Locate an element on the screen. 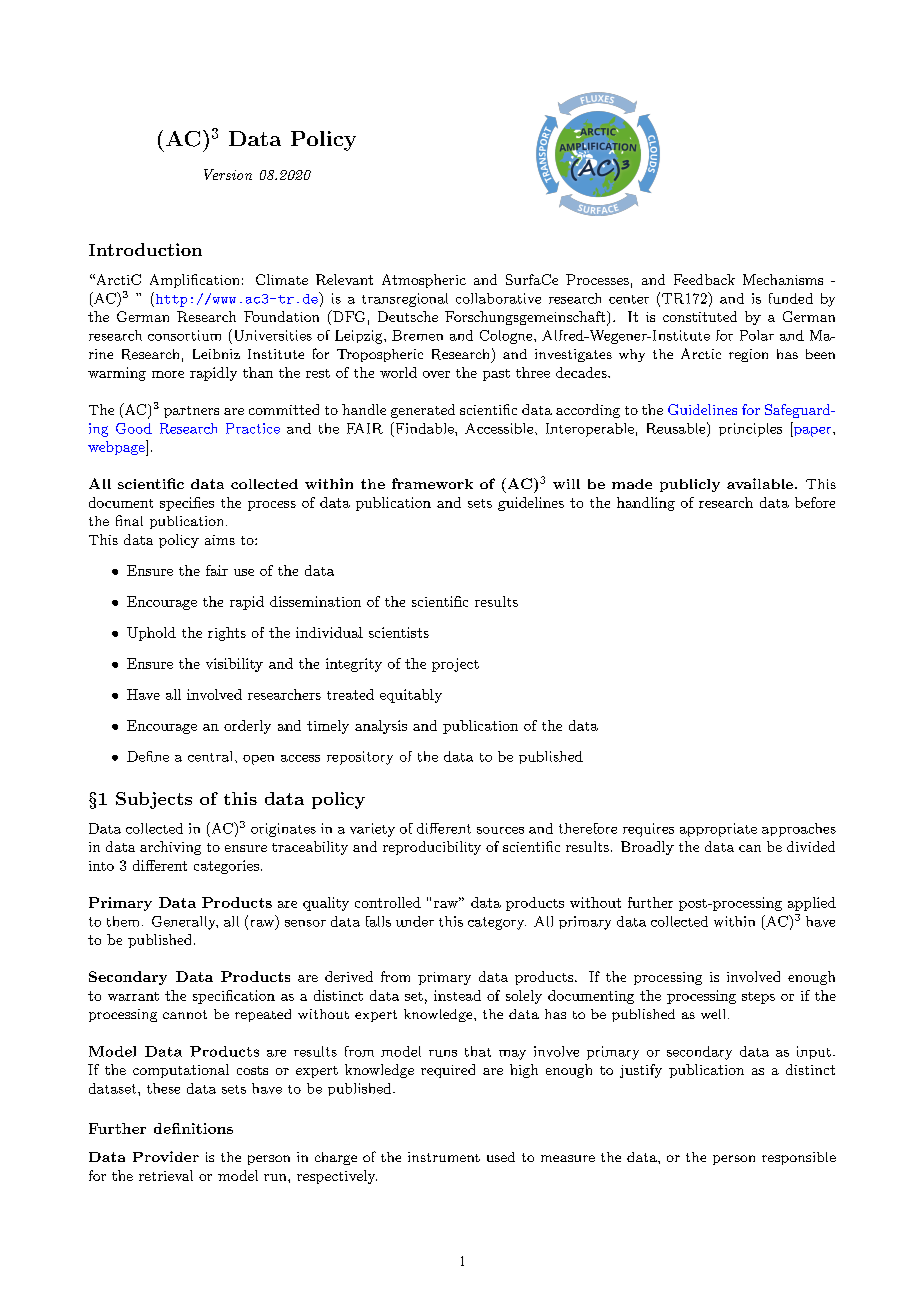 This screenshot has width=924, height=1308. Atmospheric is located at coordinates (424, 281).
